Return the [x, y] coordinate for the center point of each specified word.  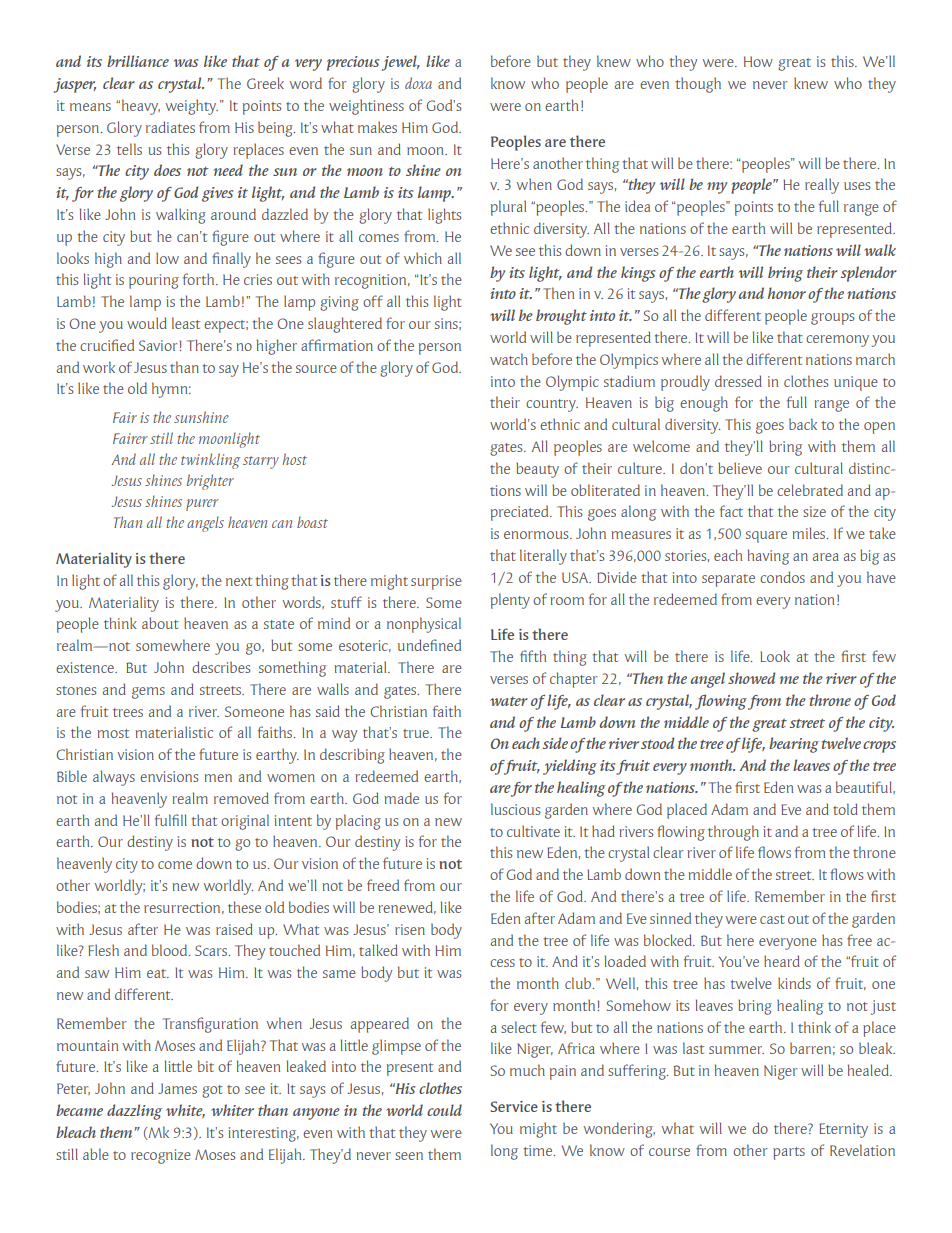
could [444, 1110]
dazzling [134, 1112]
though [698, 85]
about [160, 623]
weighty [191, 107]
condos [782, 577]
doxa [418, 83]
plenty [510, 601]
